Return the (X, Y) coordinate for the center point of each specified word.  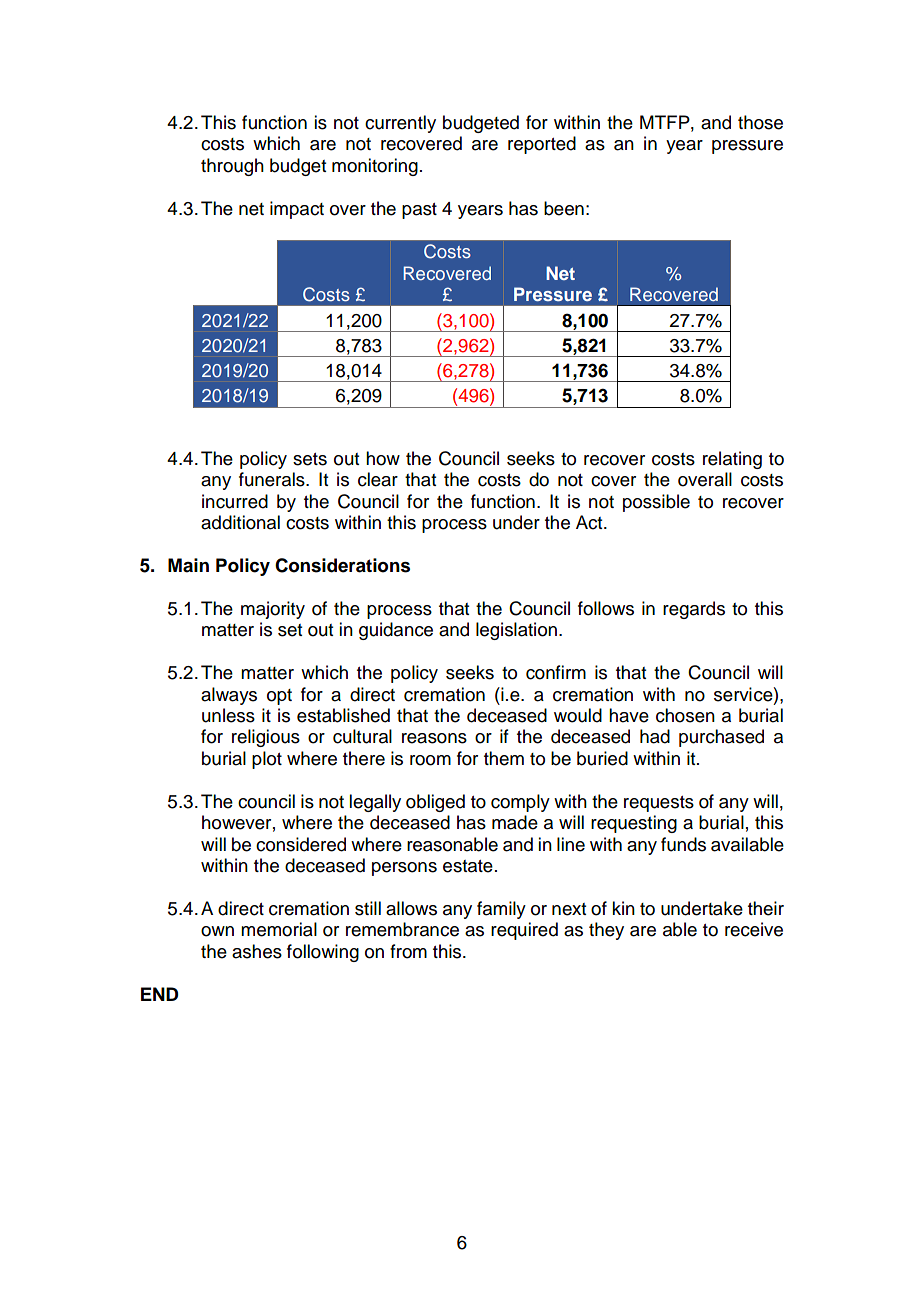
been (564, 208)
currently (400, 124)
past (419, 211)
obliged (435, 803)
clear (378, 479)
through (232, 167)
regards (694, 610)
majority (273, 610)
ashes (257, 951)
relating (732, 460)
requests (659, 804)
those (760, 122)
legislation (516, 631)
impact (297, 210)
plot (267, 760)
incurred (235, 501)
